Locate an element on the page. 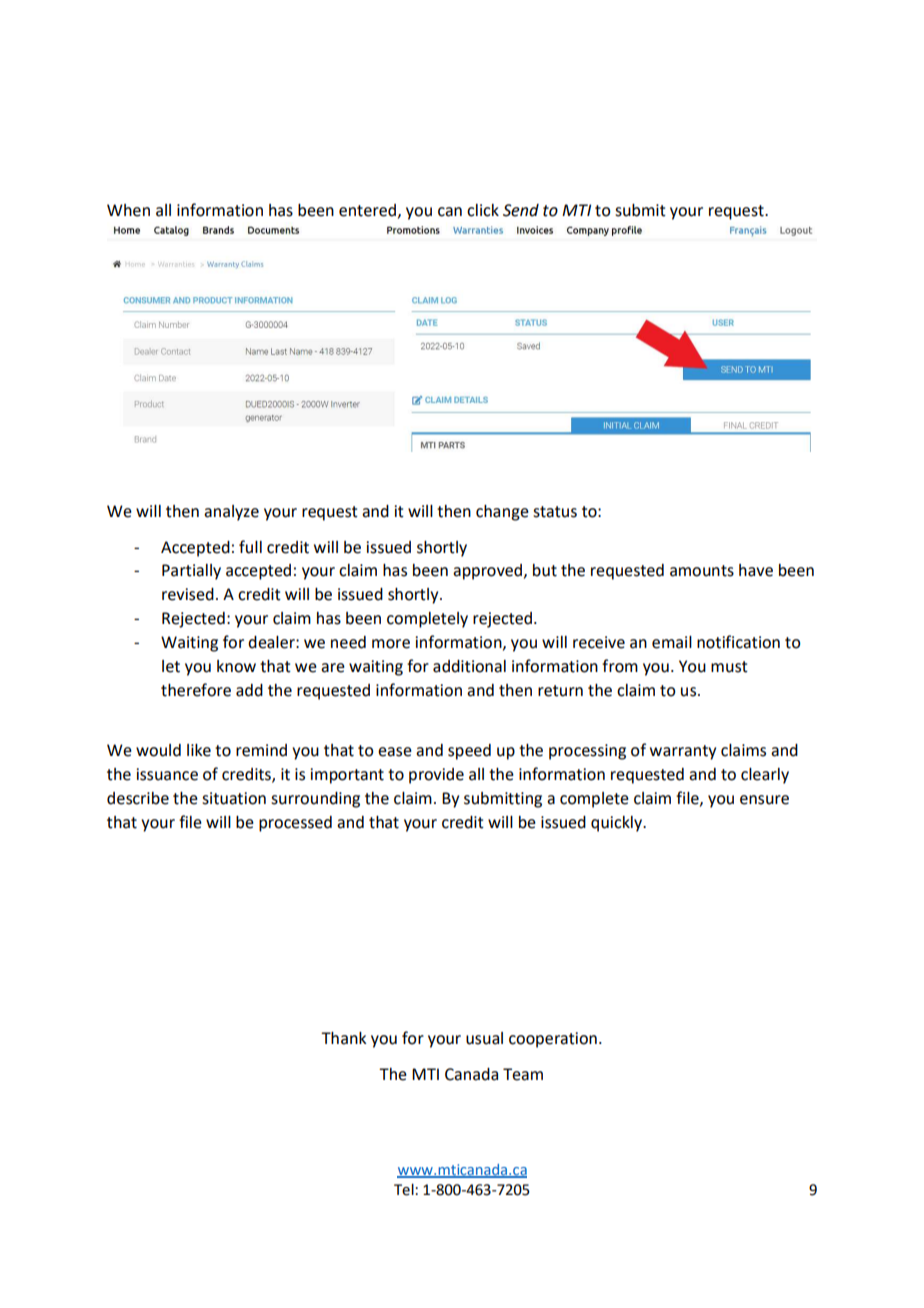  click is located at coordinates (483, 210).
